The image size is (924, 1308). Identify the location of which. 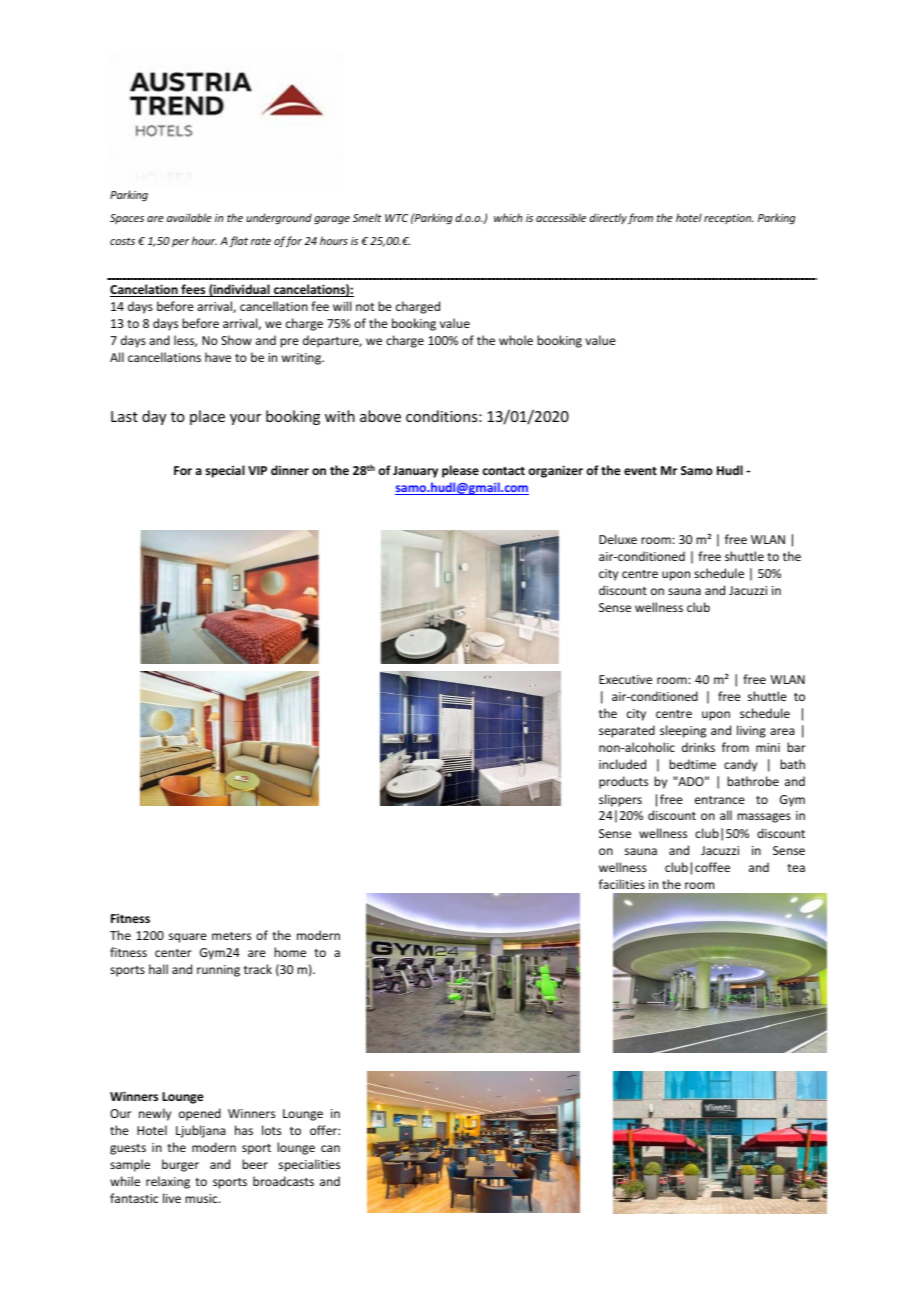
(508, 217).
